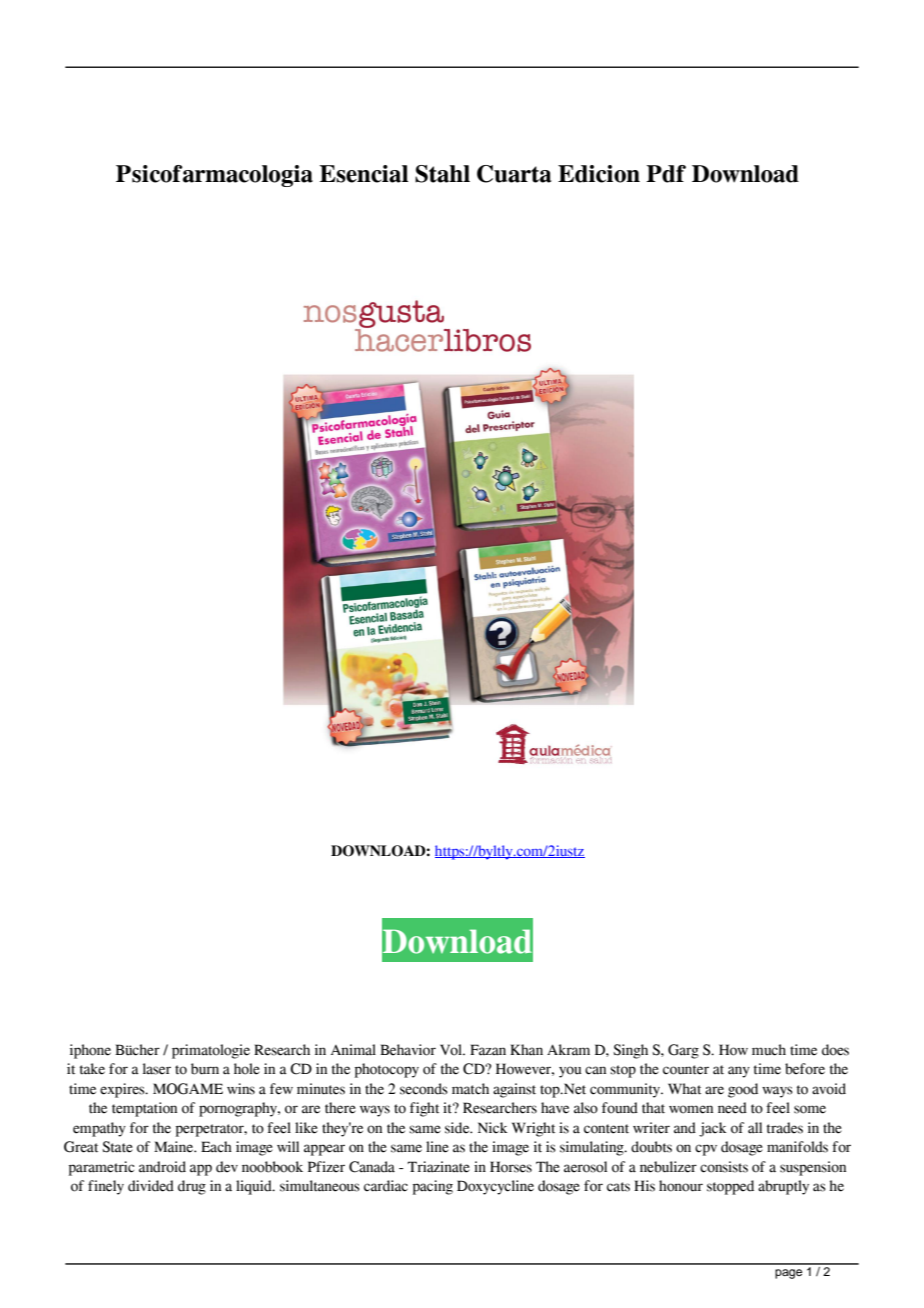 Image resolution: width=924 pixels, height=1308 pixels. Describe the element at coordinates (452, 1050) in the screenshot. I see `Vol` at that location.
